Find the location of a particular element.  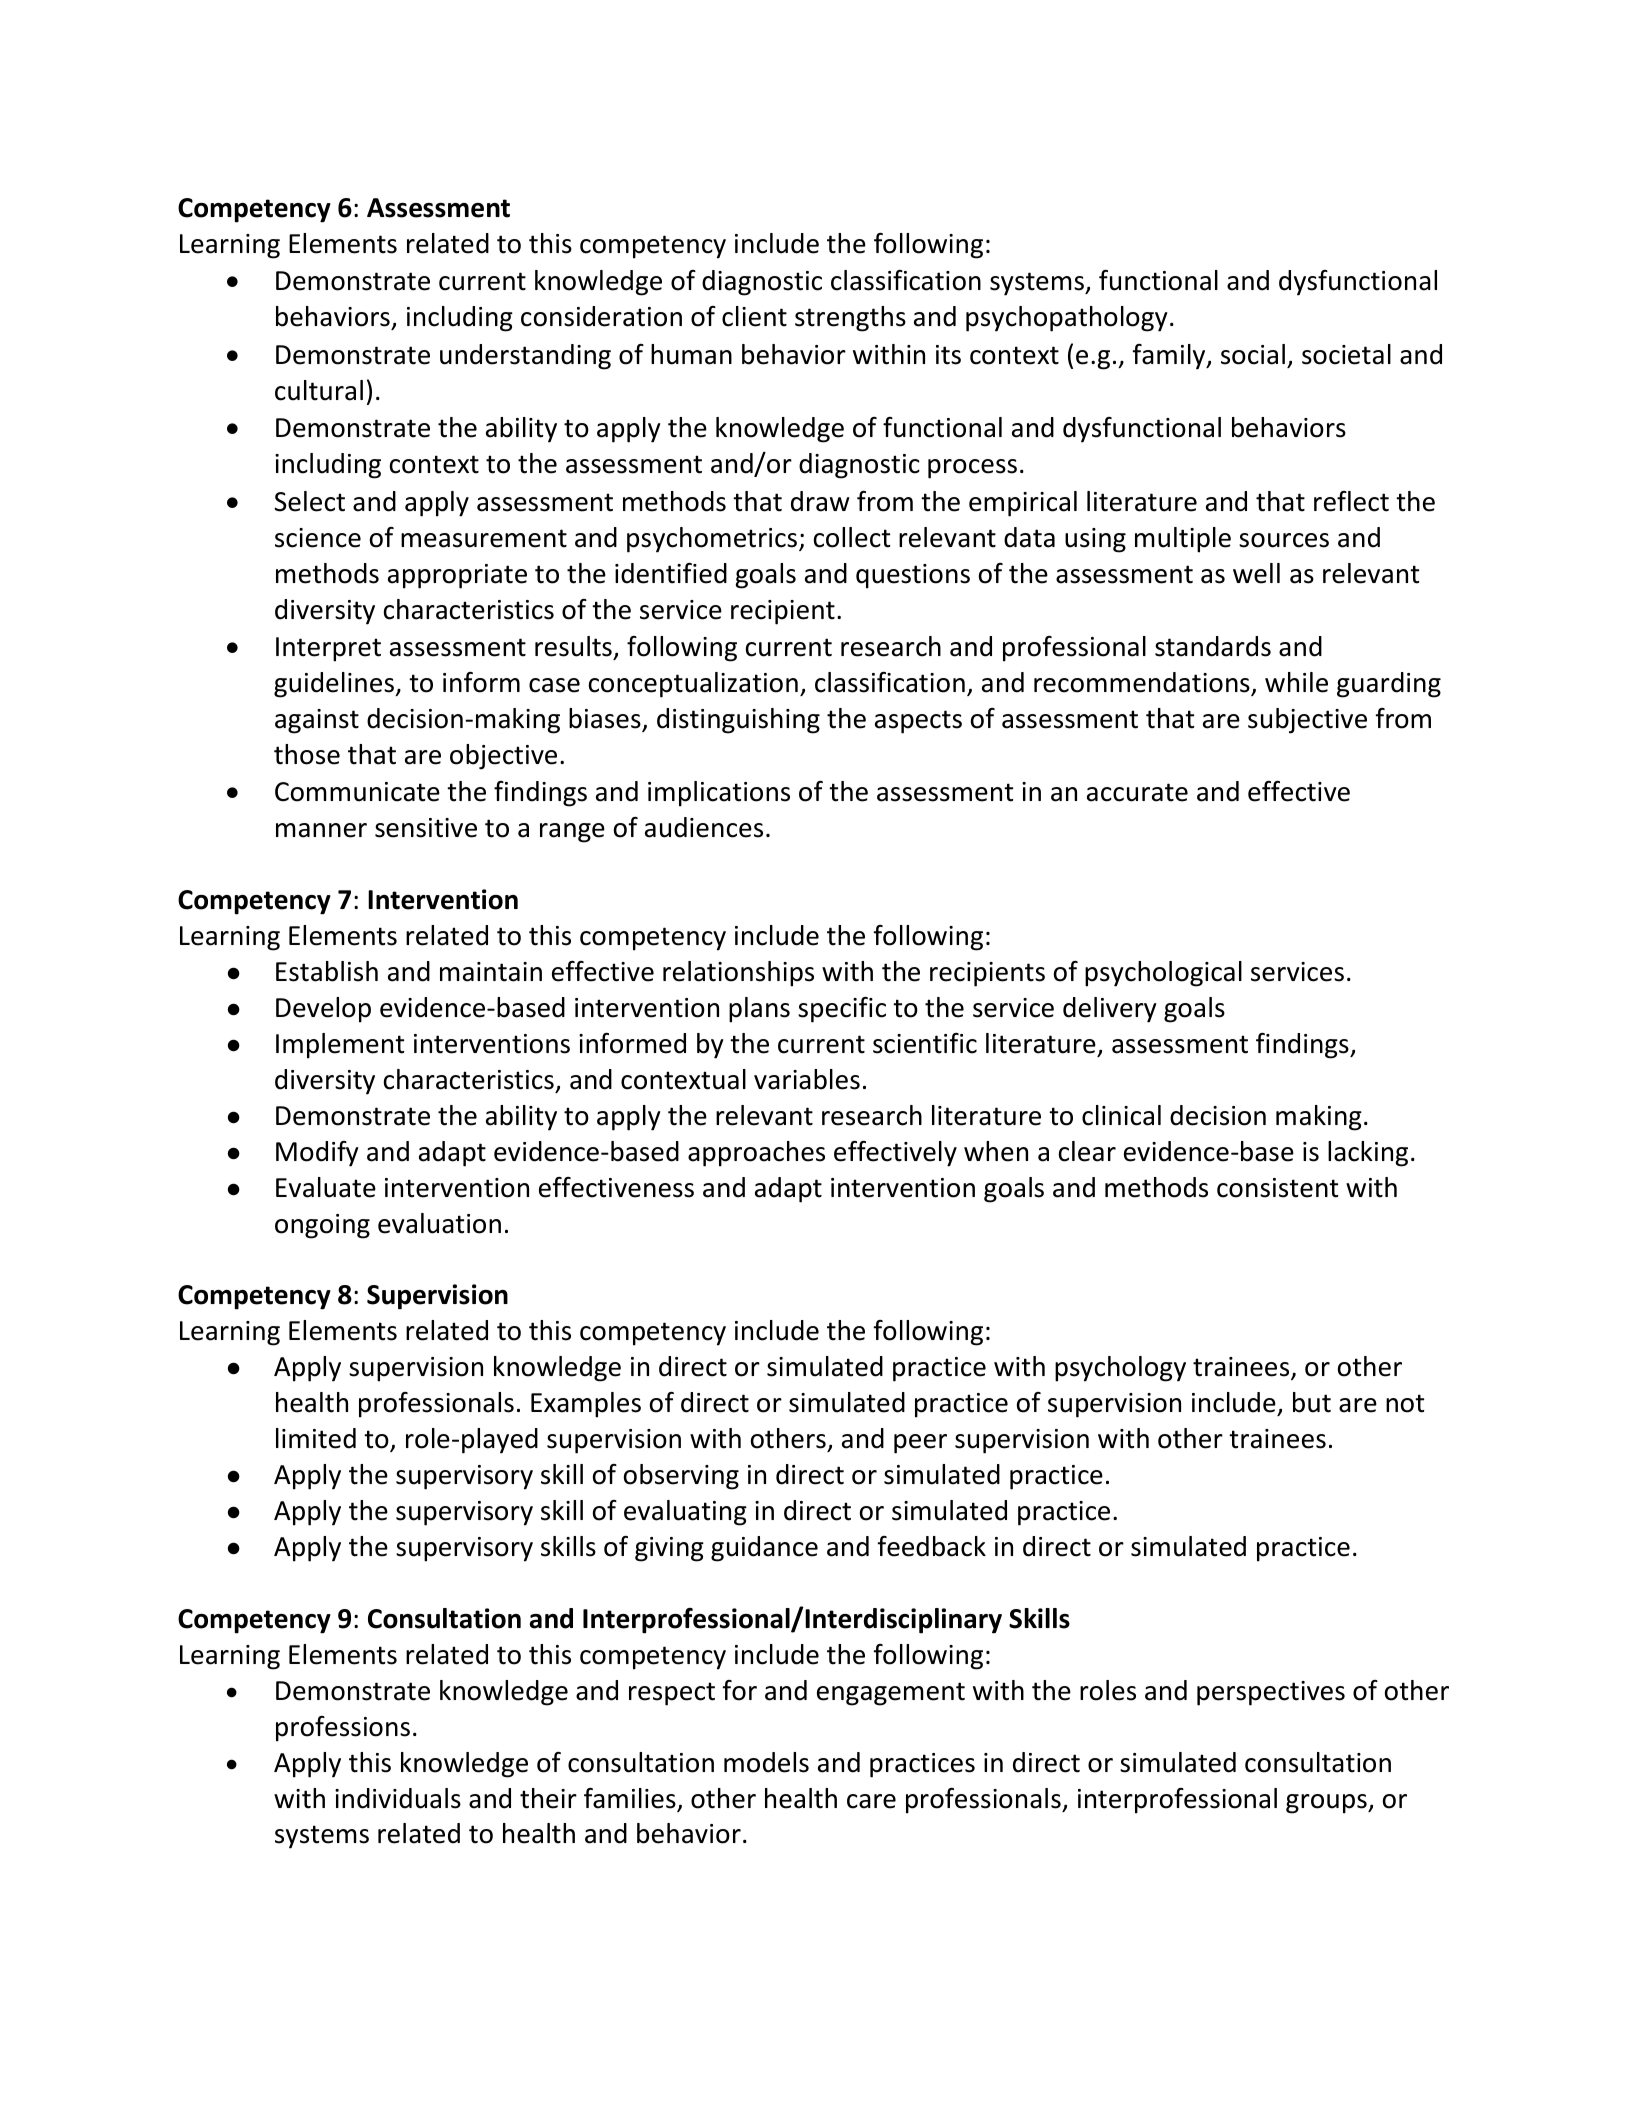

care is located at coordinates (871, 1801).
